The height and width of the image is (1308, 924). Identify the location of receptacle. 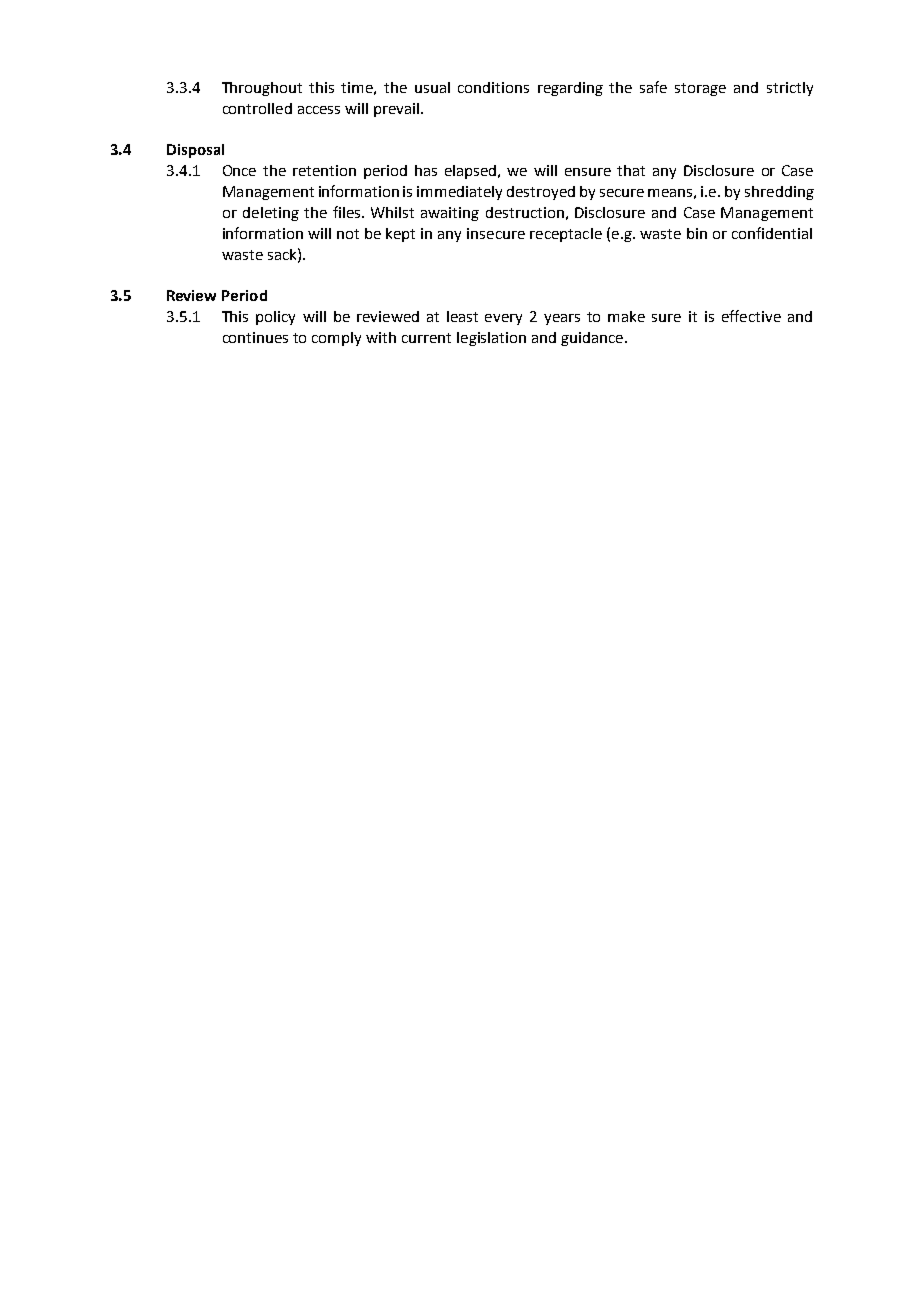
(566, 235).
